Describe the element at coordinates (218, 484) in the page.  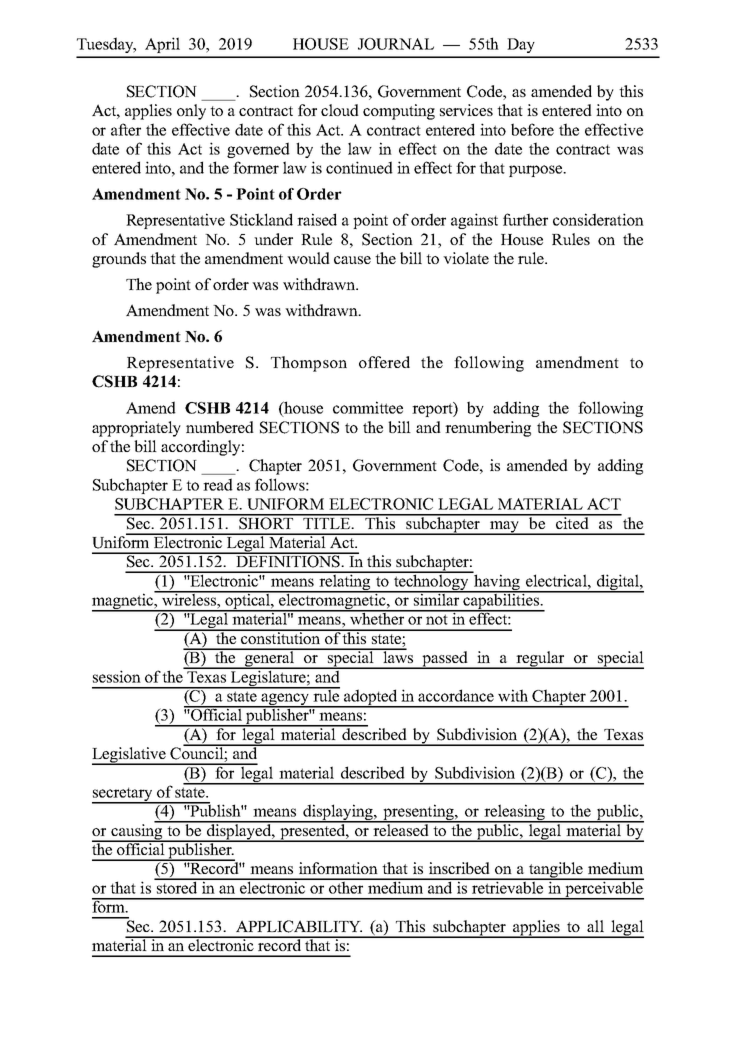
I see `read` at that location.
